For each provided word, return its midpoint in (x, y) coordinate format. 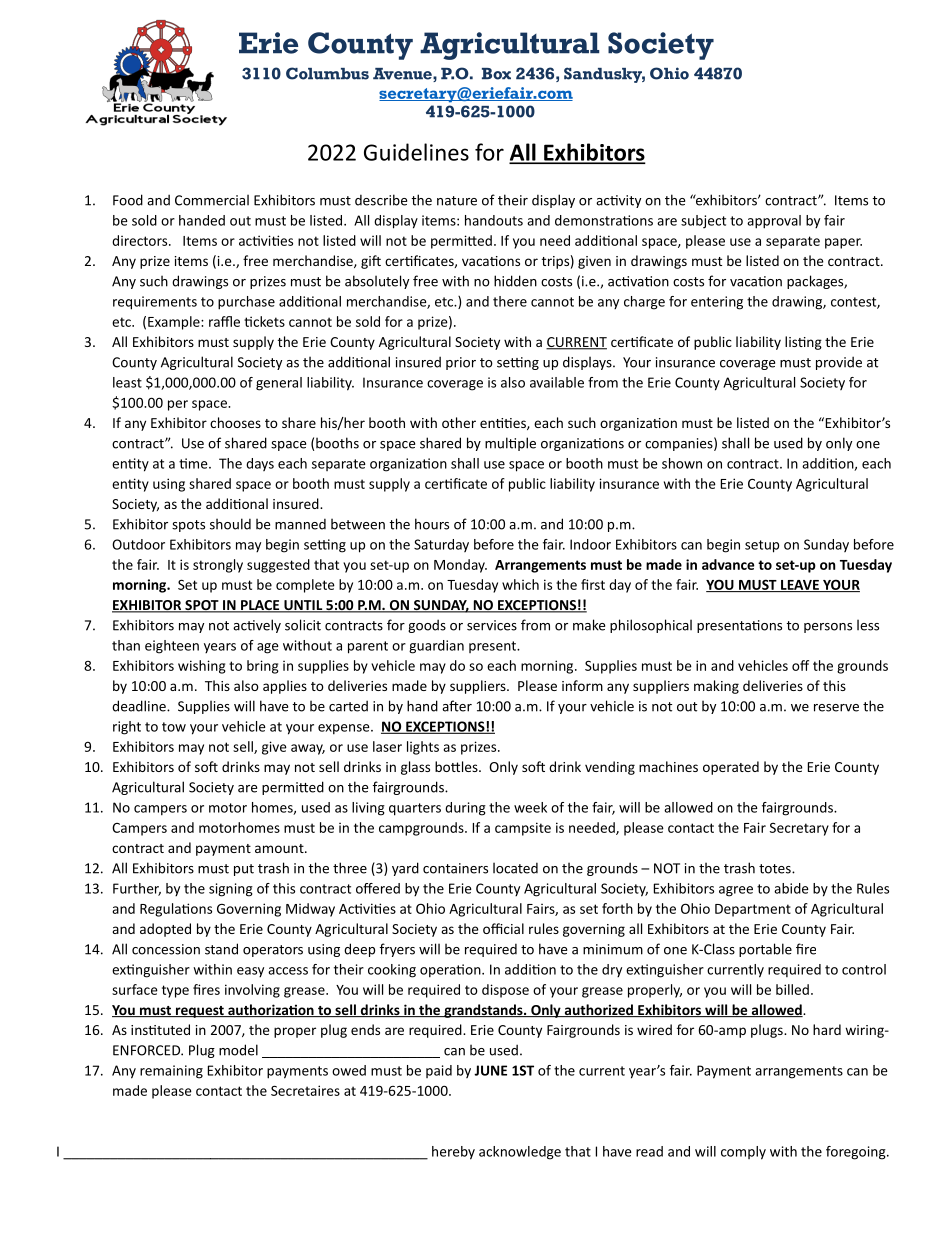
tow (174, 727)
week (530, 807)
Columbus (327, 73)
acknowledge (520, 1153)
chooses (235, 422)
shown (682, 463)
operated (731, 768)
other (459, 422)
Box (496, 74)
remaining (171, 1072)
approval (774, 222)
